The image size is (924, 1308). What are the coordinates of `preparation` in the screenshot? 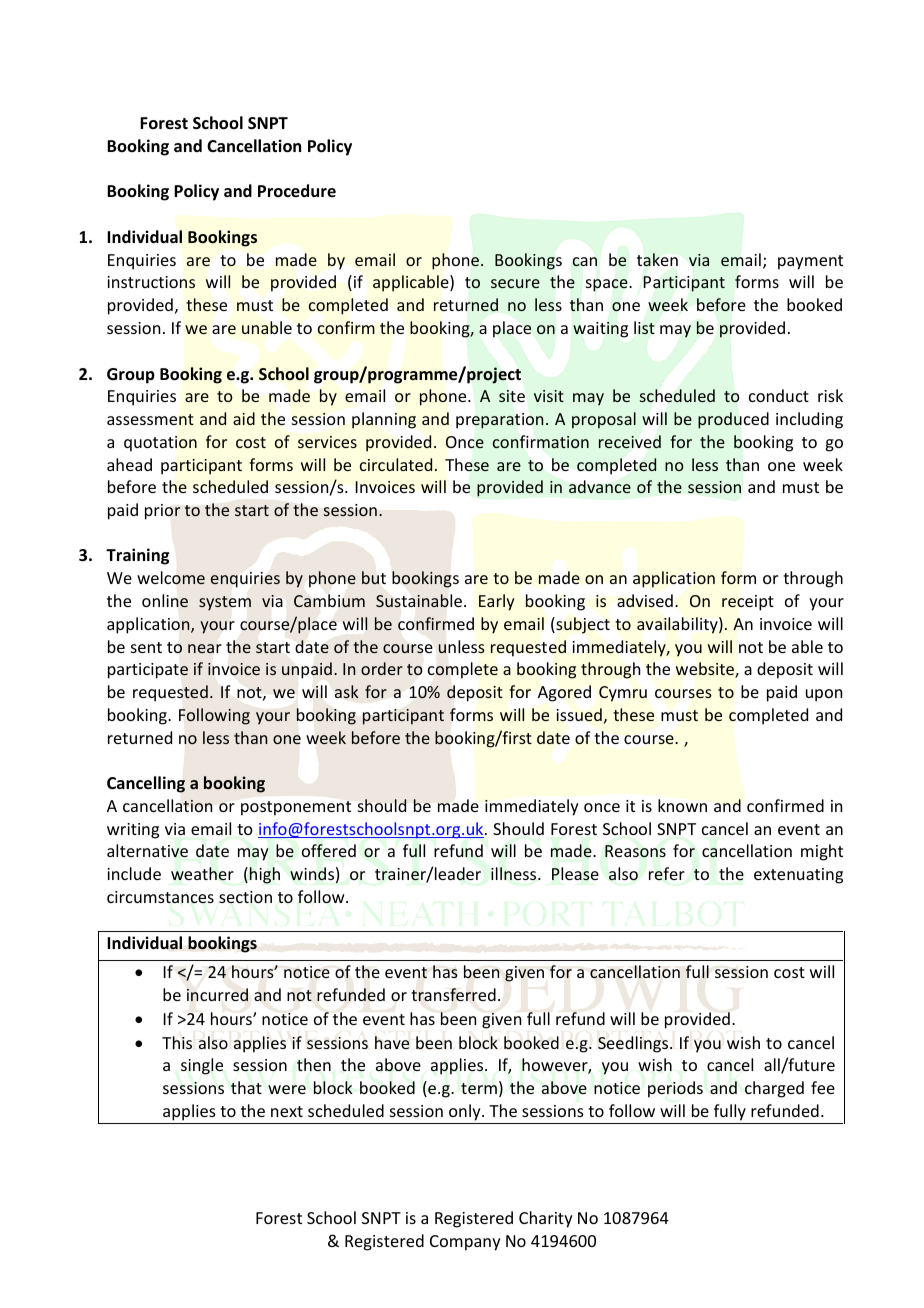 It's located at (499, 421).
